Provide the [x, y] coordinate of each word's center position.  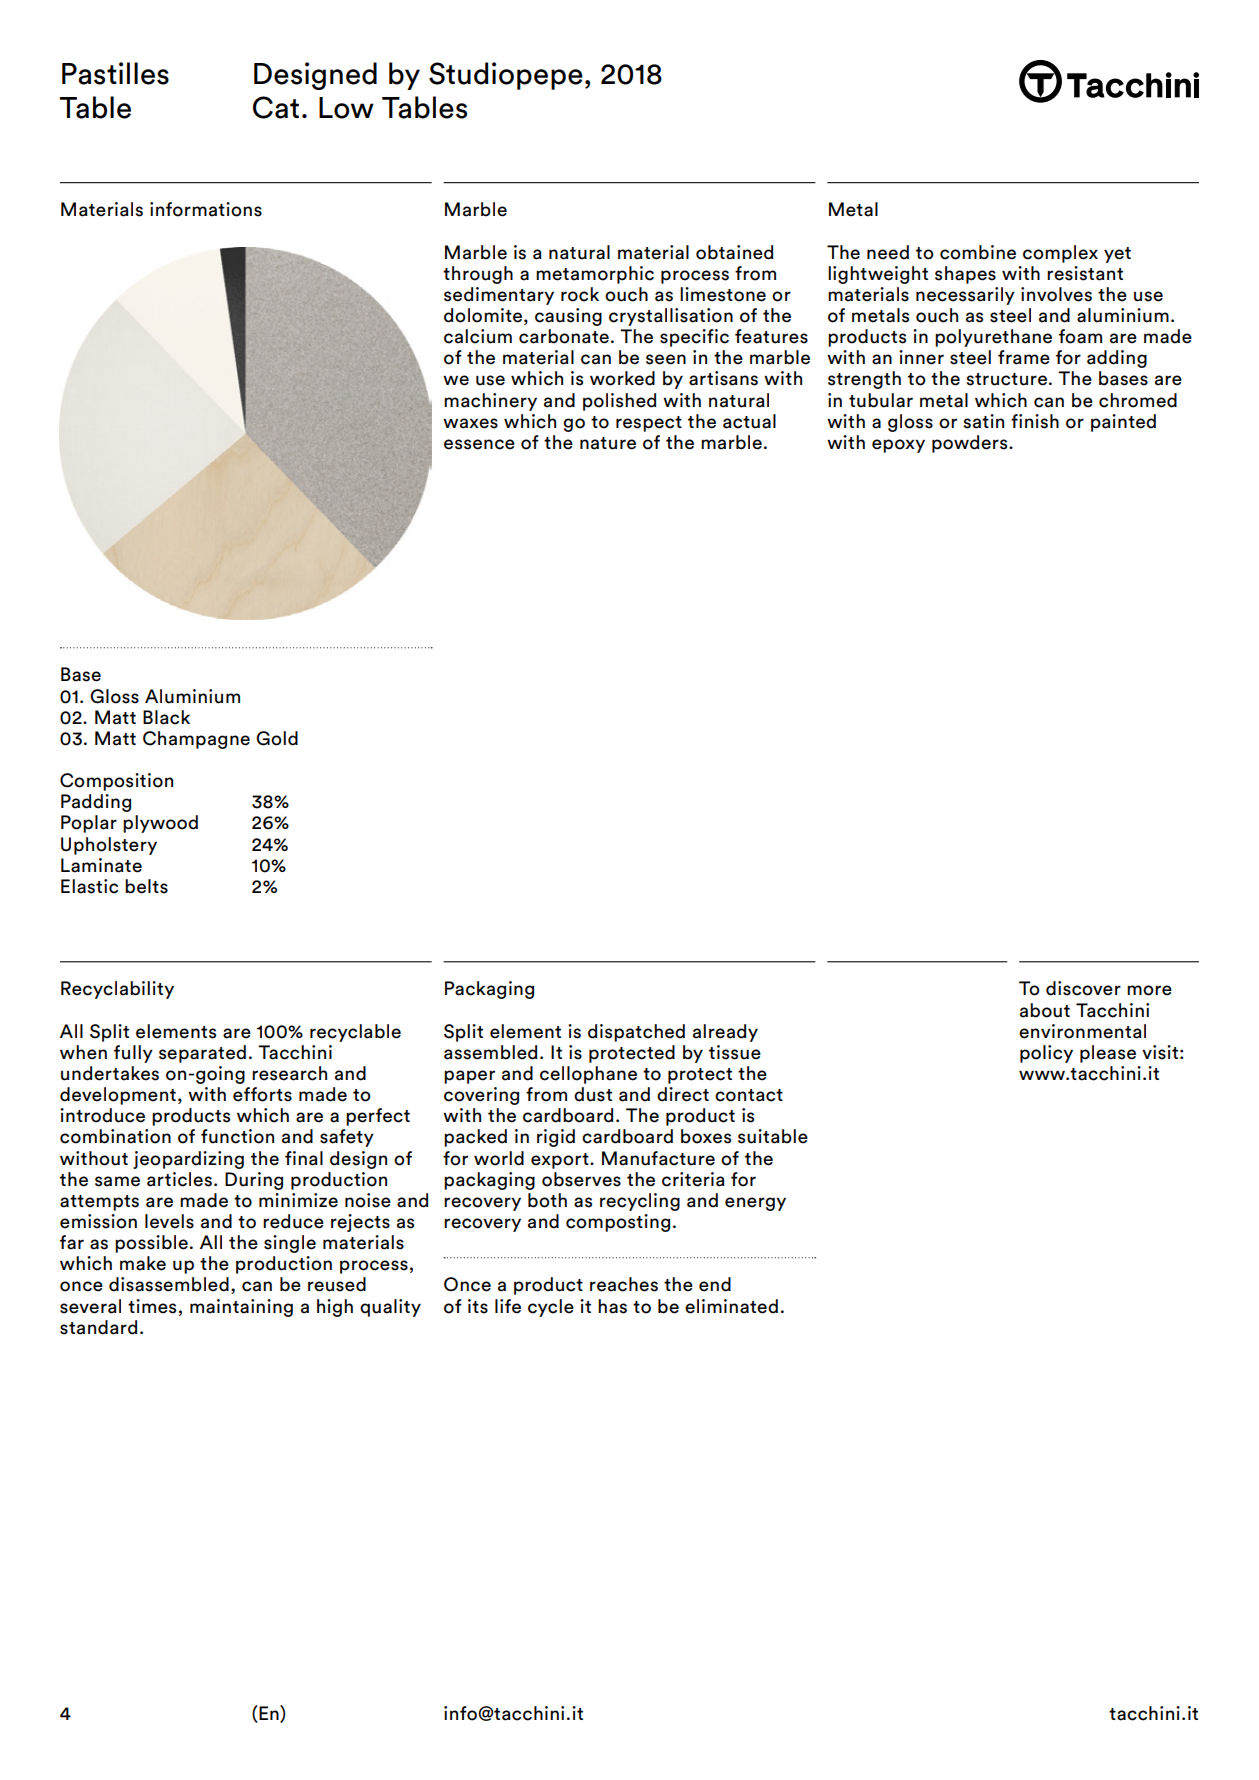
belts [146, 886]
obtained [734, 252]
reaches [624, 1284]
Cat [276, 107]
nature [608, 443]
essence [479, 444]
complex [1060, 254]
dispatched [636, 1033]
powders [971, 444]
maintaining [241, 1308]
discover [1083, 988]
